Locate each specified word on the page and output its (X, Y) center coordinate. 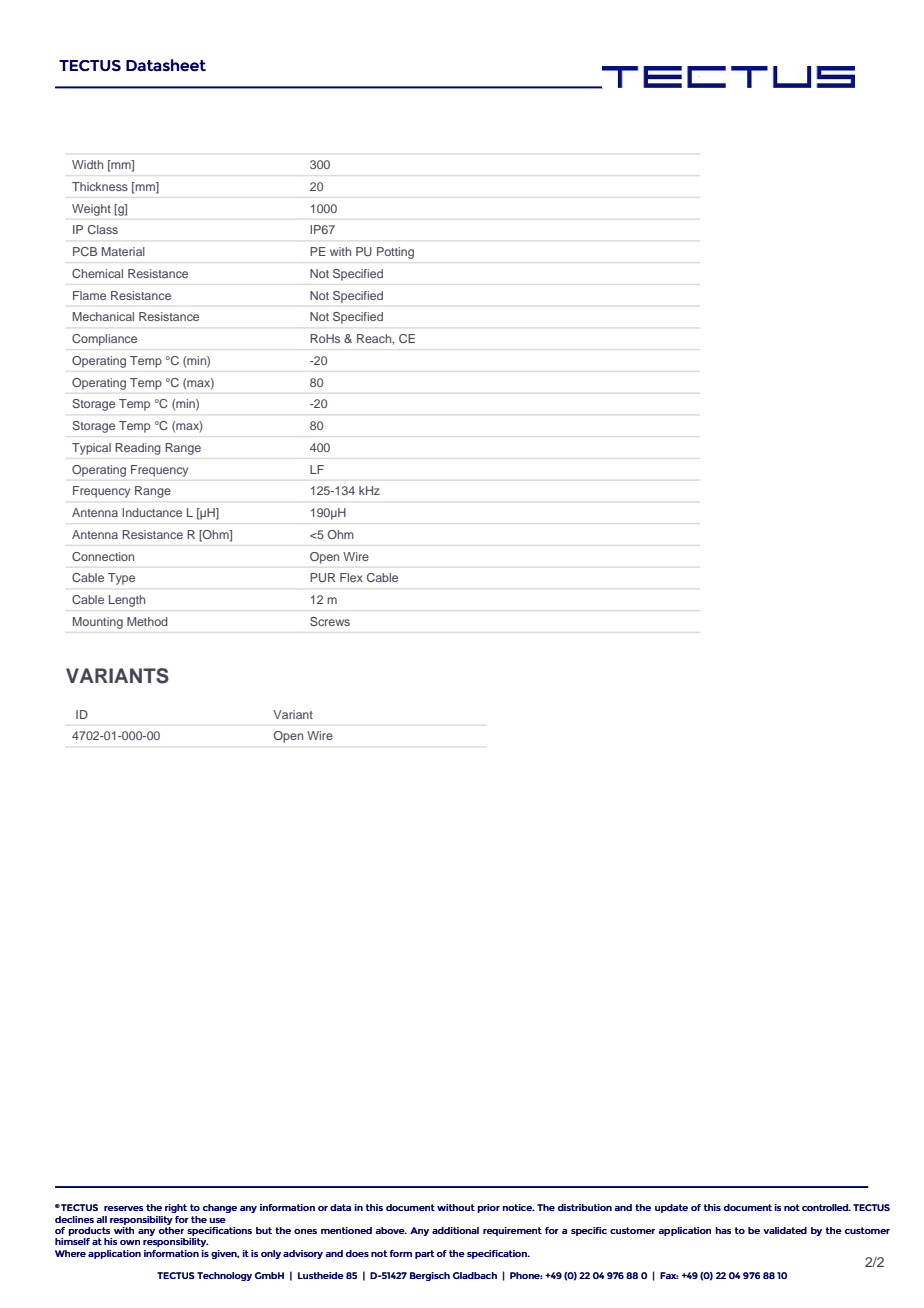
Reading (137, 449)
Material (123, 251)
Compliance (104, 340)
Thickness (100, 186)
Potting (395, 253)
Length (127, 601)
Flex (351, 577)
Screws (330, 621)
